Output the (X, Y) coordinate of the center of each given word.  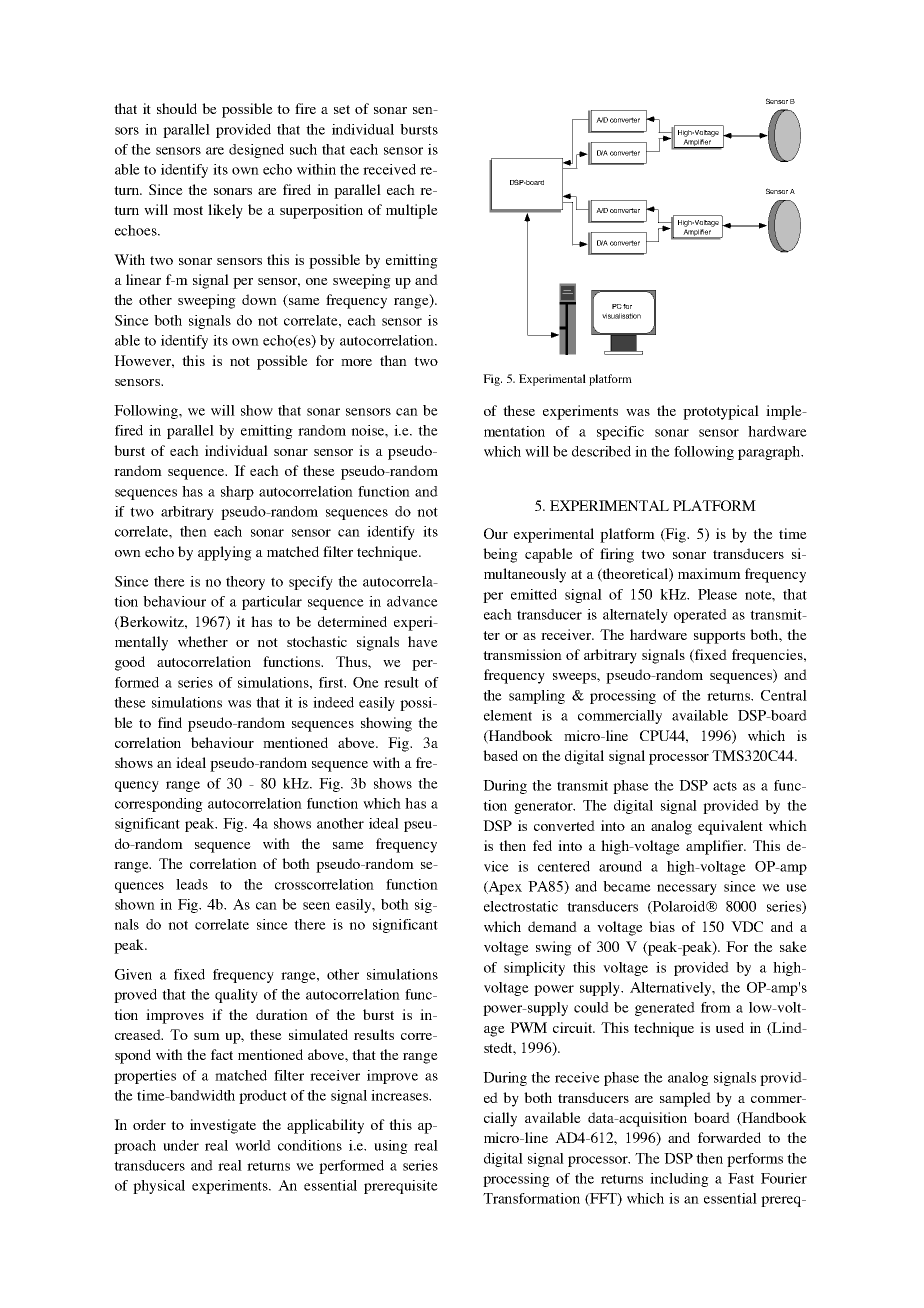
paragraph (770, 453)
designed (256, 151)
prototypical (721, 412)
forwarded (729, 1137)
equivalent (730, 827)
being (500, 555)
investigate (223, 1126)
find (170, 722)
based (500, 755)
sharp (237, 493)
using (391, 1147)
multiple (412, 211)
